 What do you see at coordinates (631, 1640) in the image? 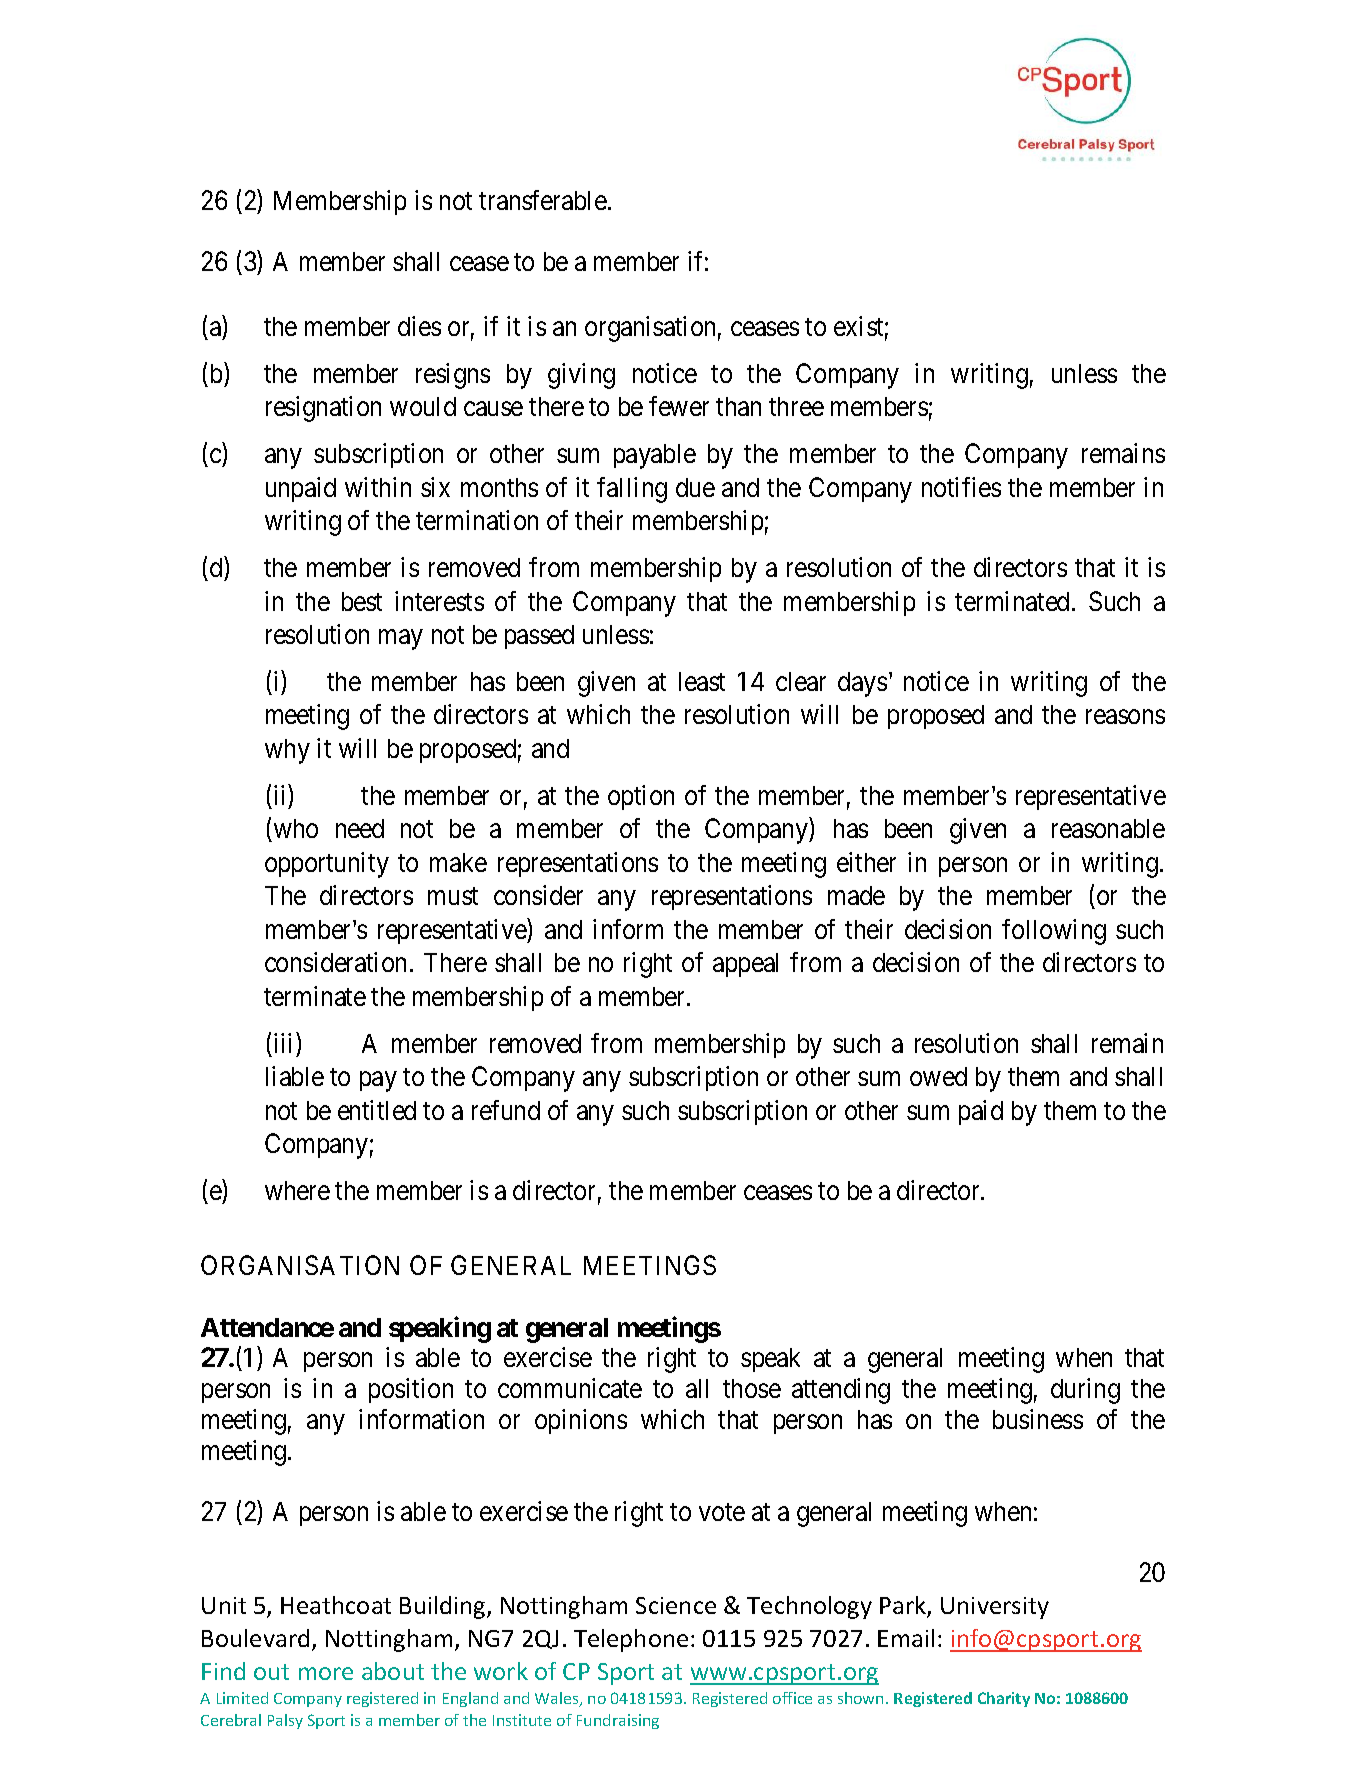
I see `Telephone` at bounding box center [631, 1640].
